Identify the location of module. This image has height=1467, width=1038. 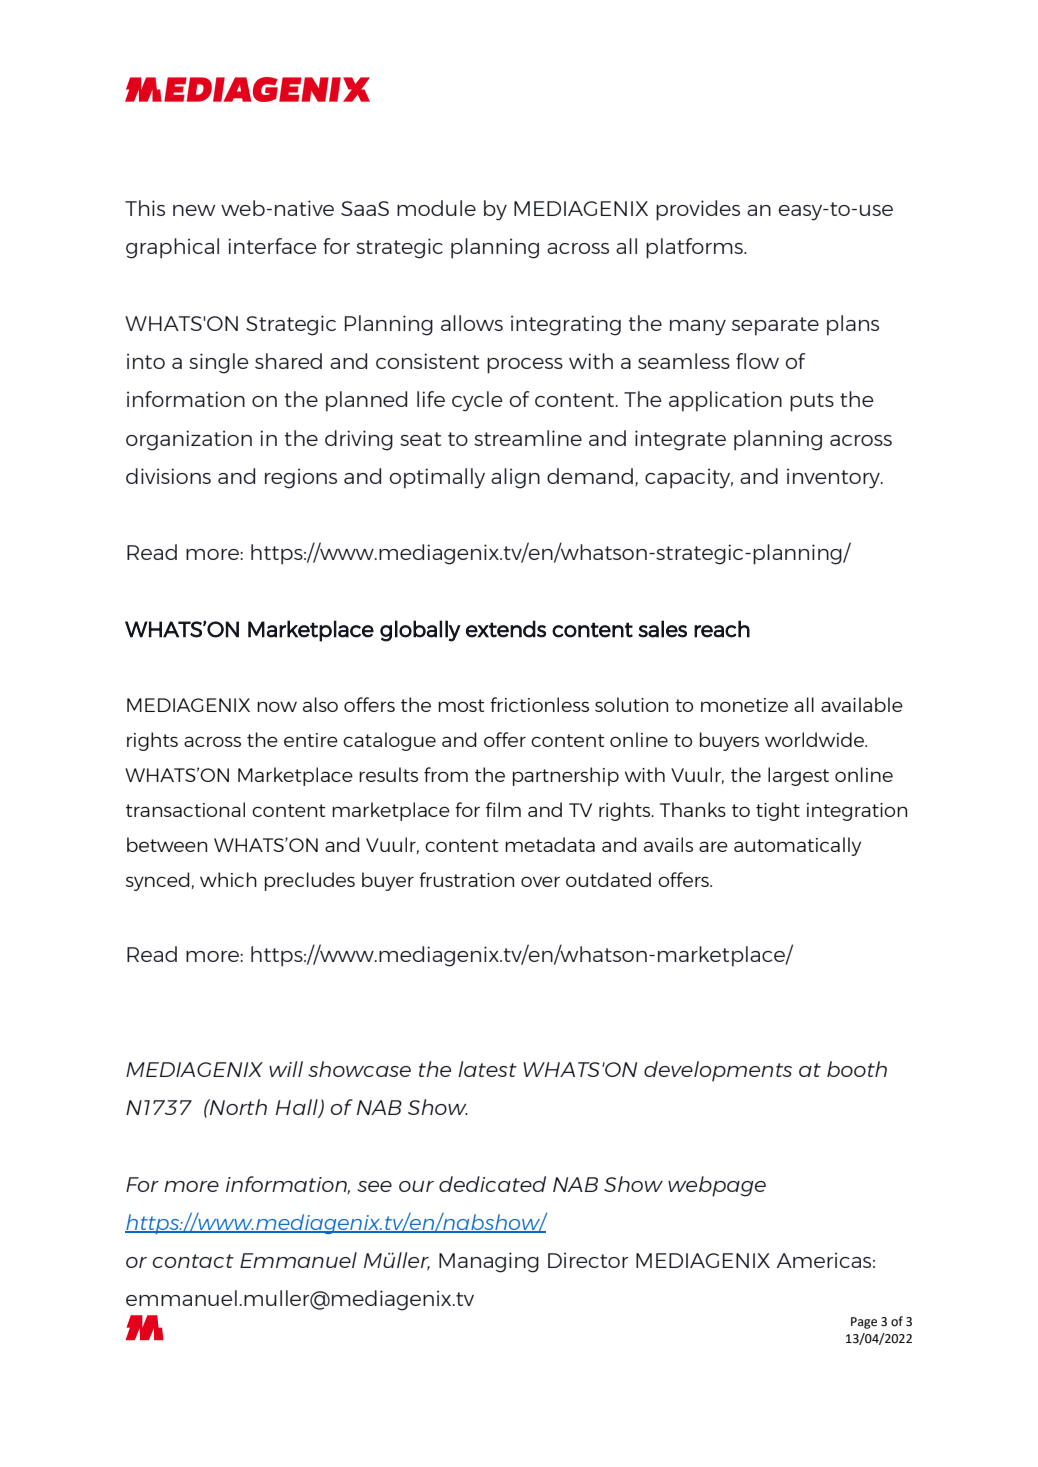
(436, 208).
